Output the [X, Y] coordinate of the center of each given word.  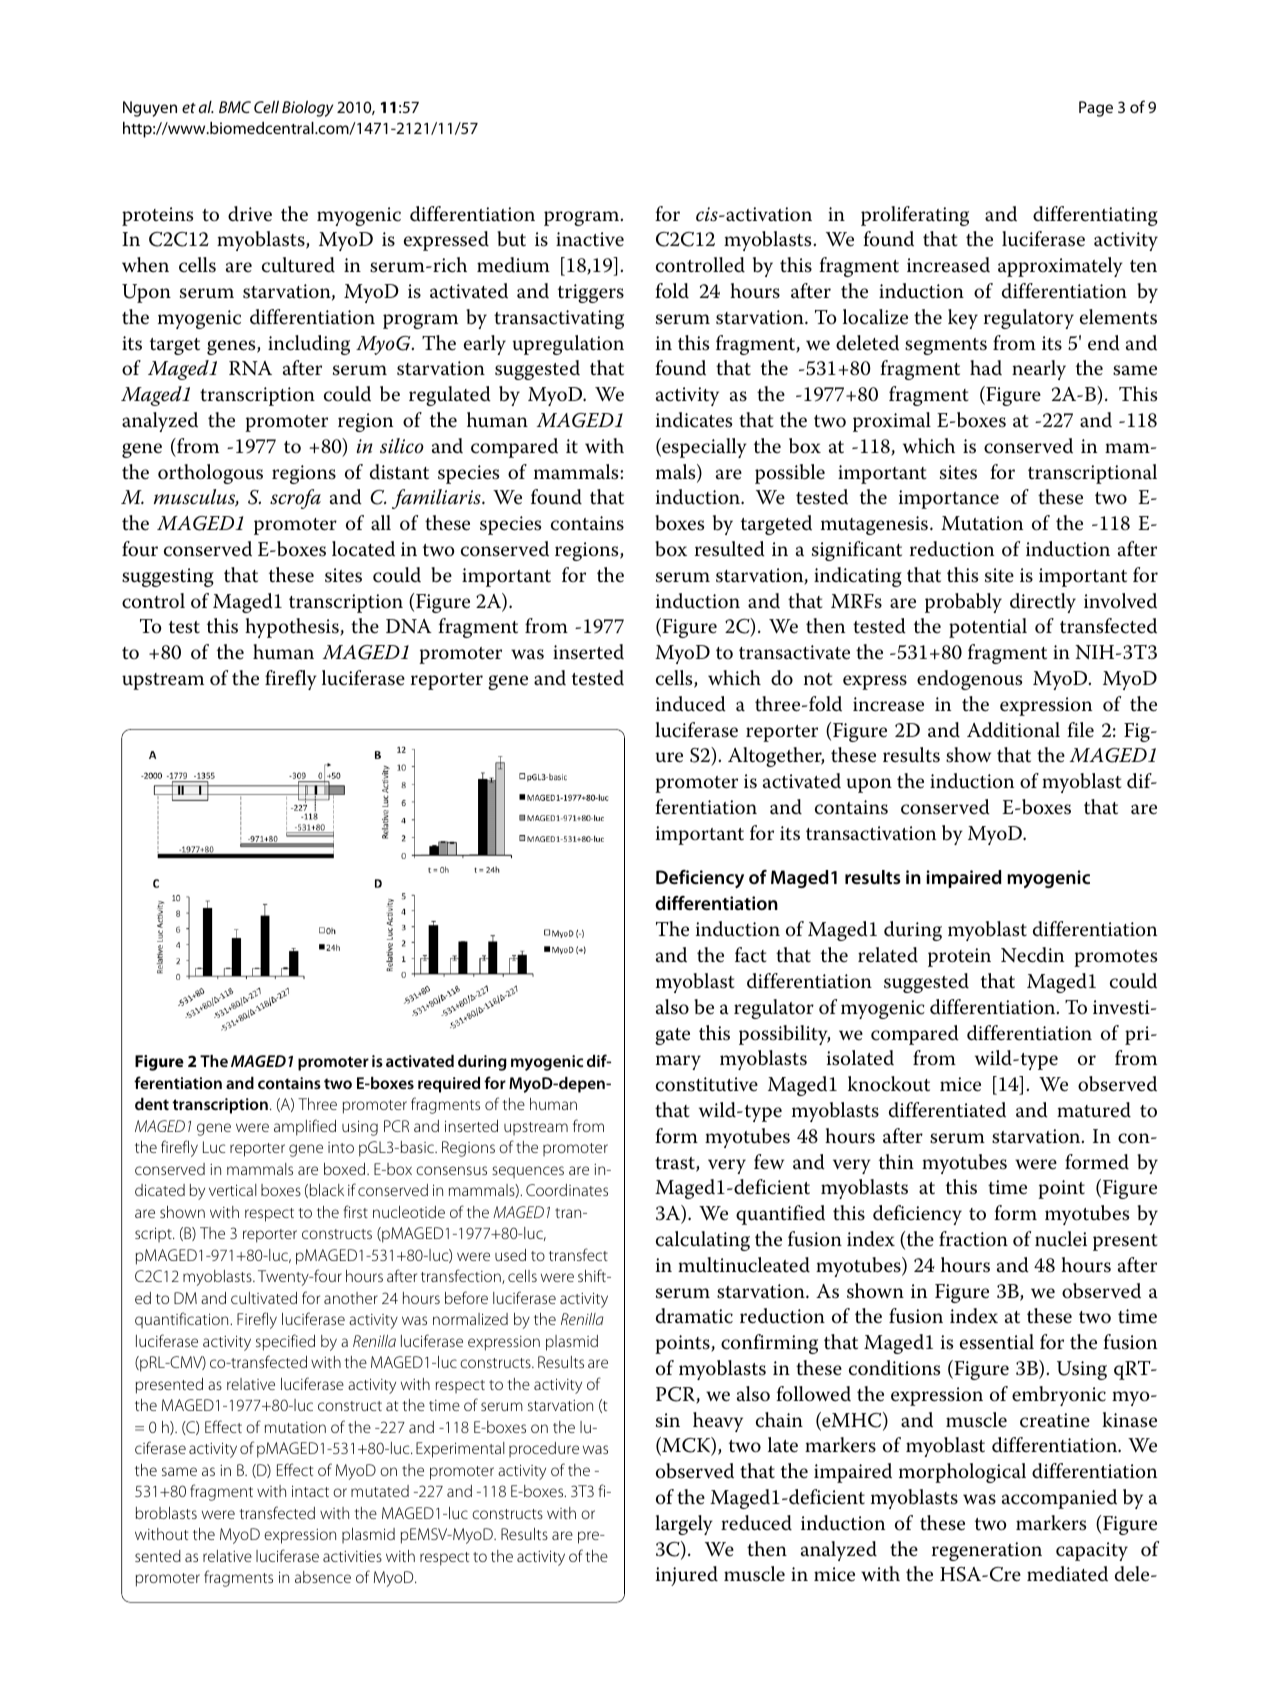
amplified [305, 1127]
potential [988, 628]
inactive [590, 239]
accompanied [1059, 1499]
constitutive [707, 1084]
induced [691, 704]
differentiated [947, 1110]
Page [1096, 109]
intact [310, 1491]
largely [684, 1525]
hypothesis [293, 628]
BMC [235, 107]
